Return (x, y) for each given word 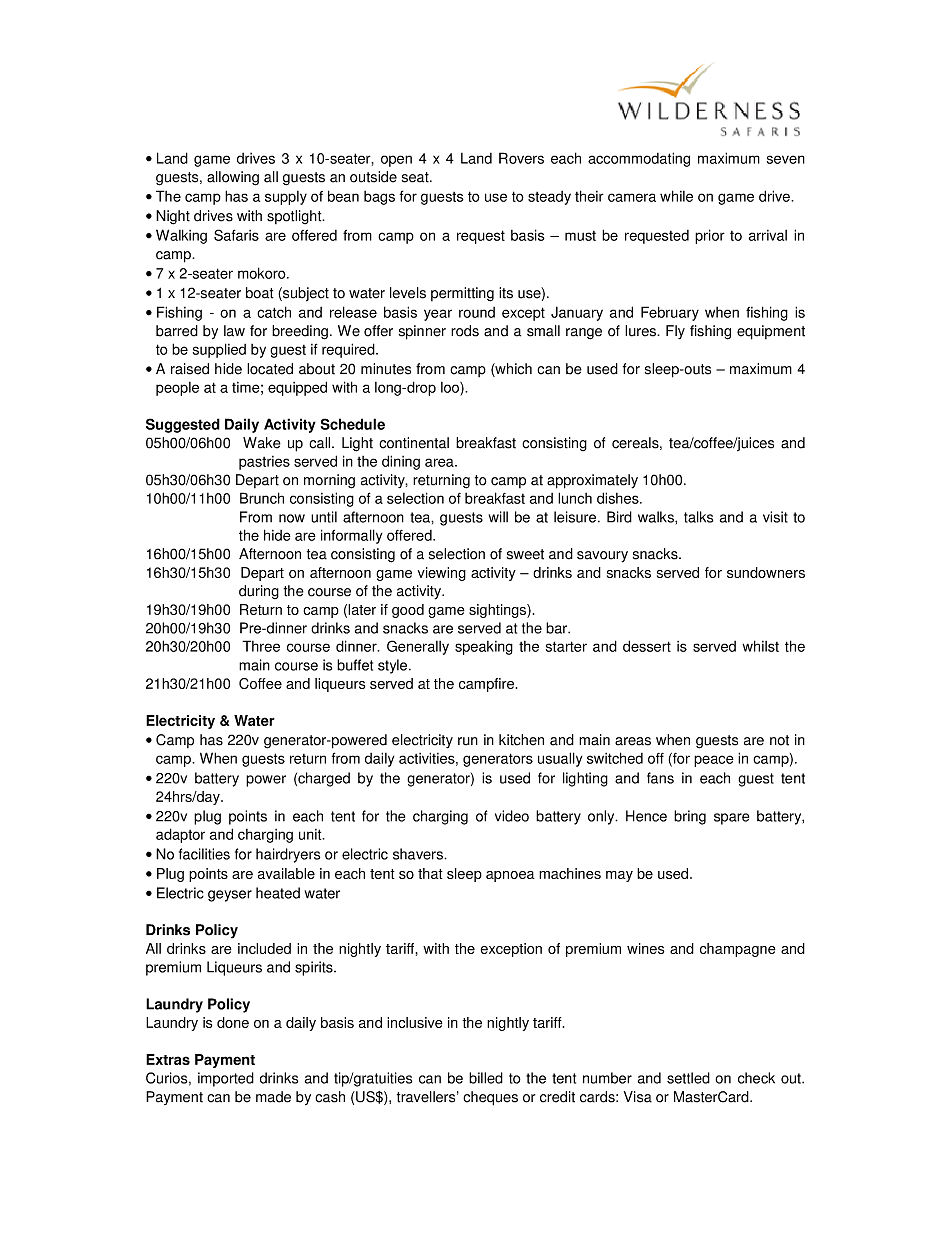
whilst (760, 646)
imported (226, 1079)
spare (731, 819)
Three (261, 646)
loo (451, 387)
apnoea (510, 876)
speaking (484, 648)
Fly (675, 332)
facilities (204, 854)
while (676, 196)
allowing (233, 178)
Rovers (521, 158)
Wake (262, 443)
